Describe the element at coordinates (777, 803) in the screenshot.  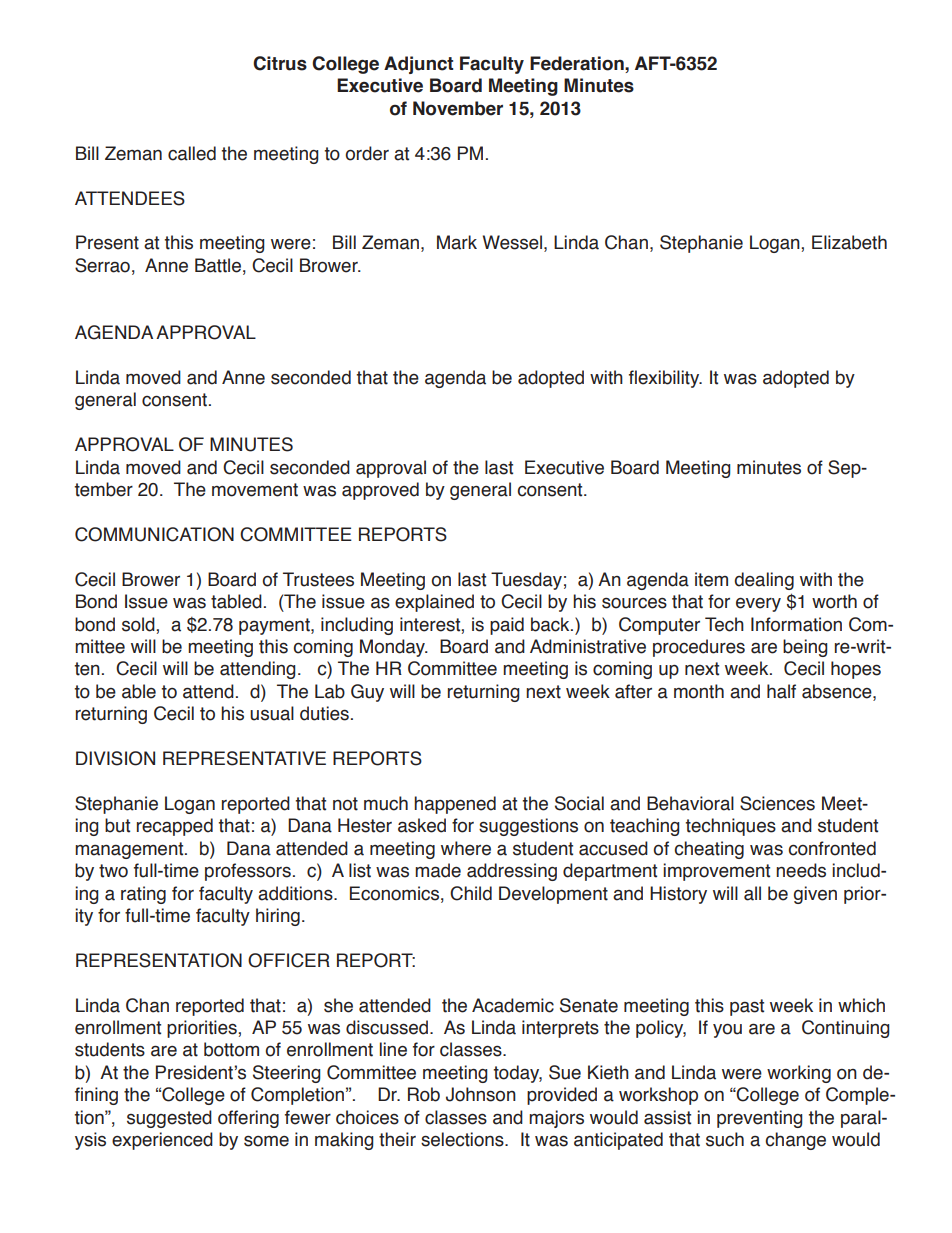
I see `Sciences` at that location.
